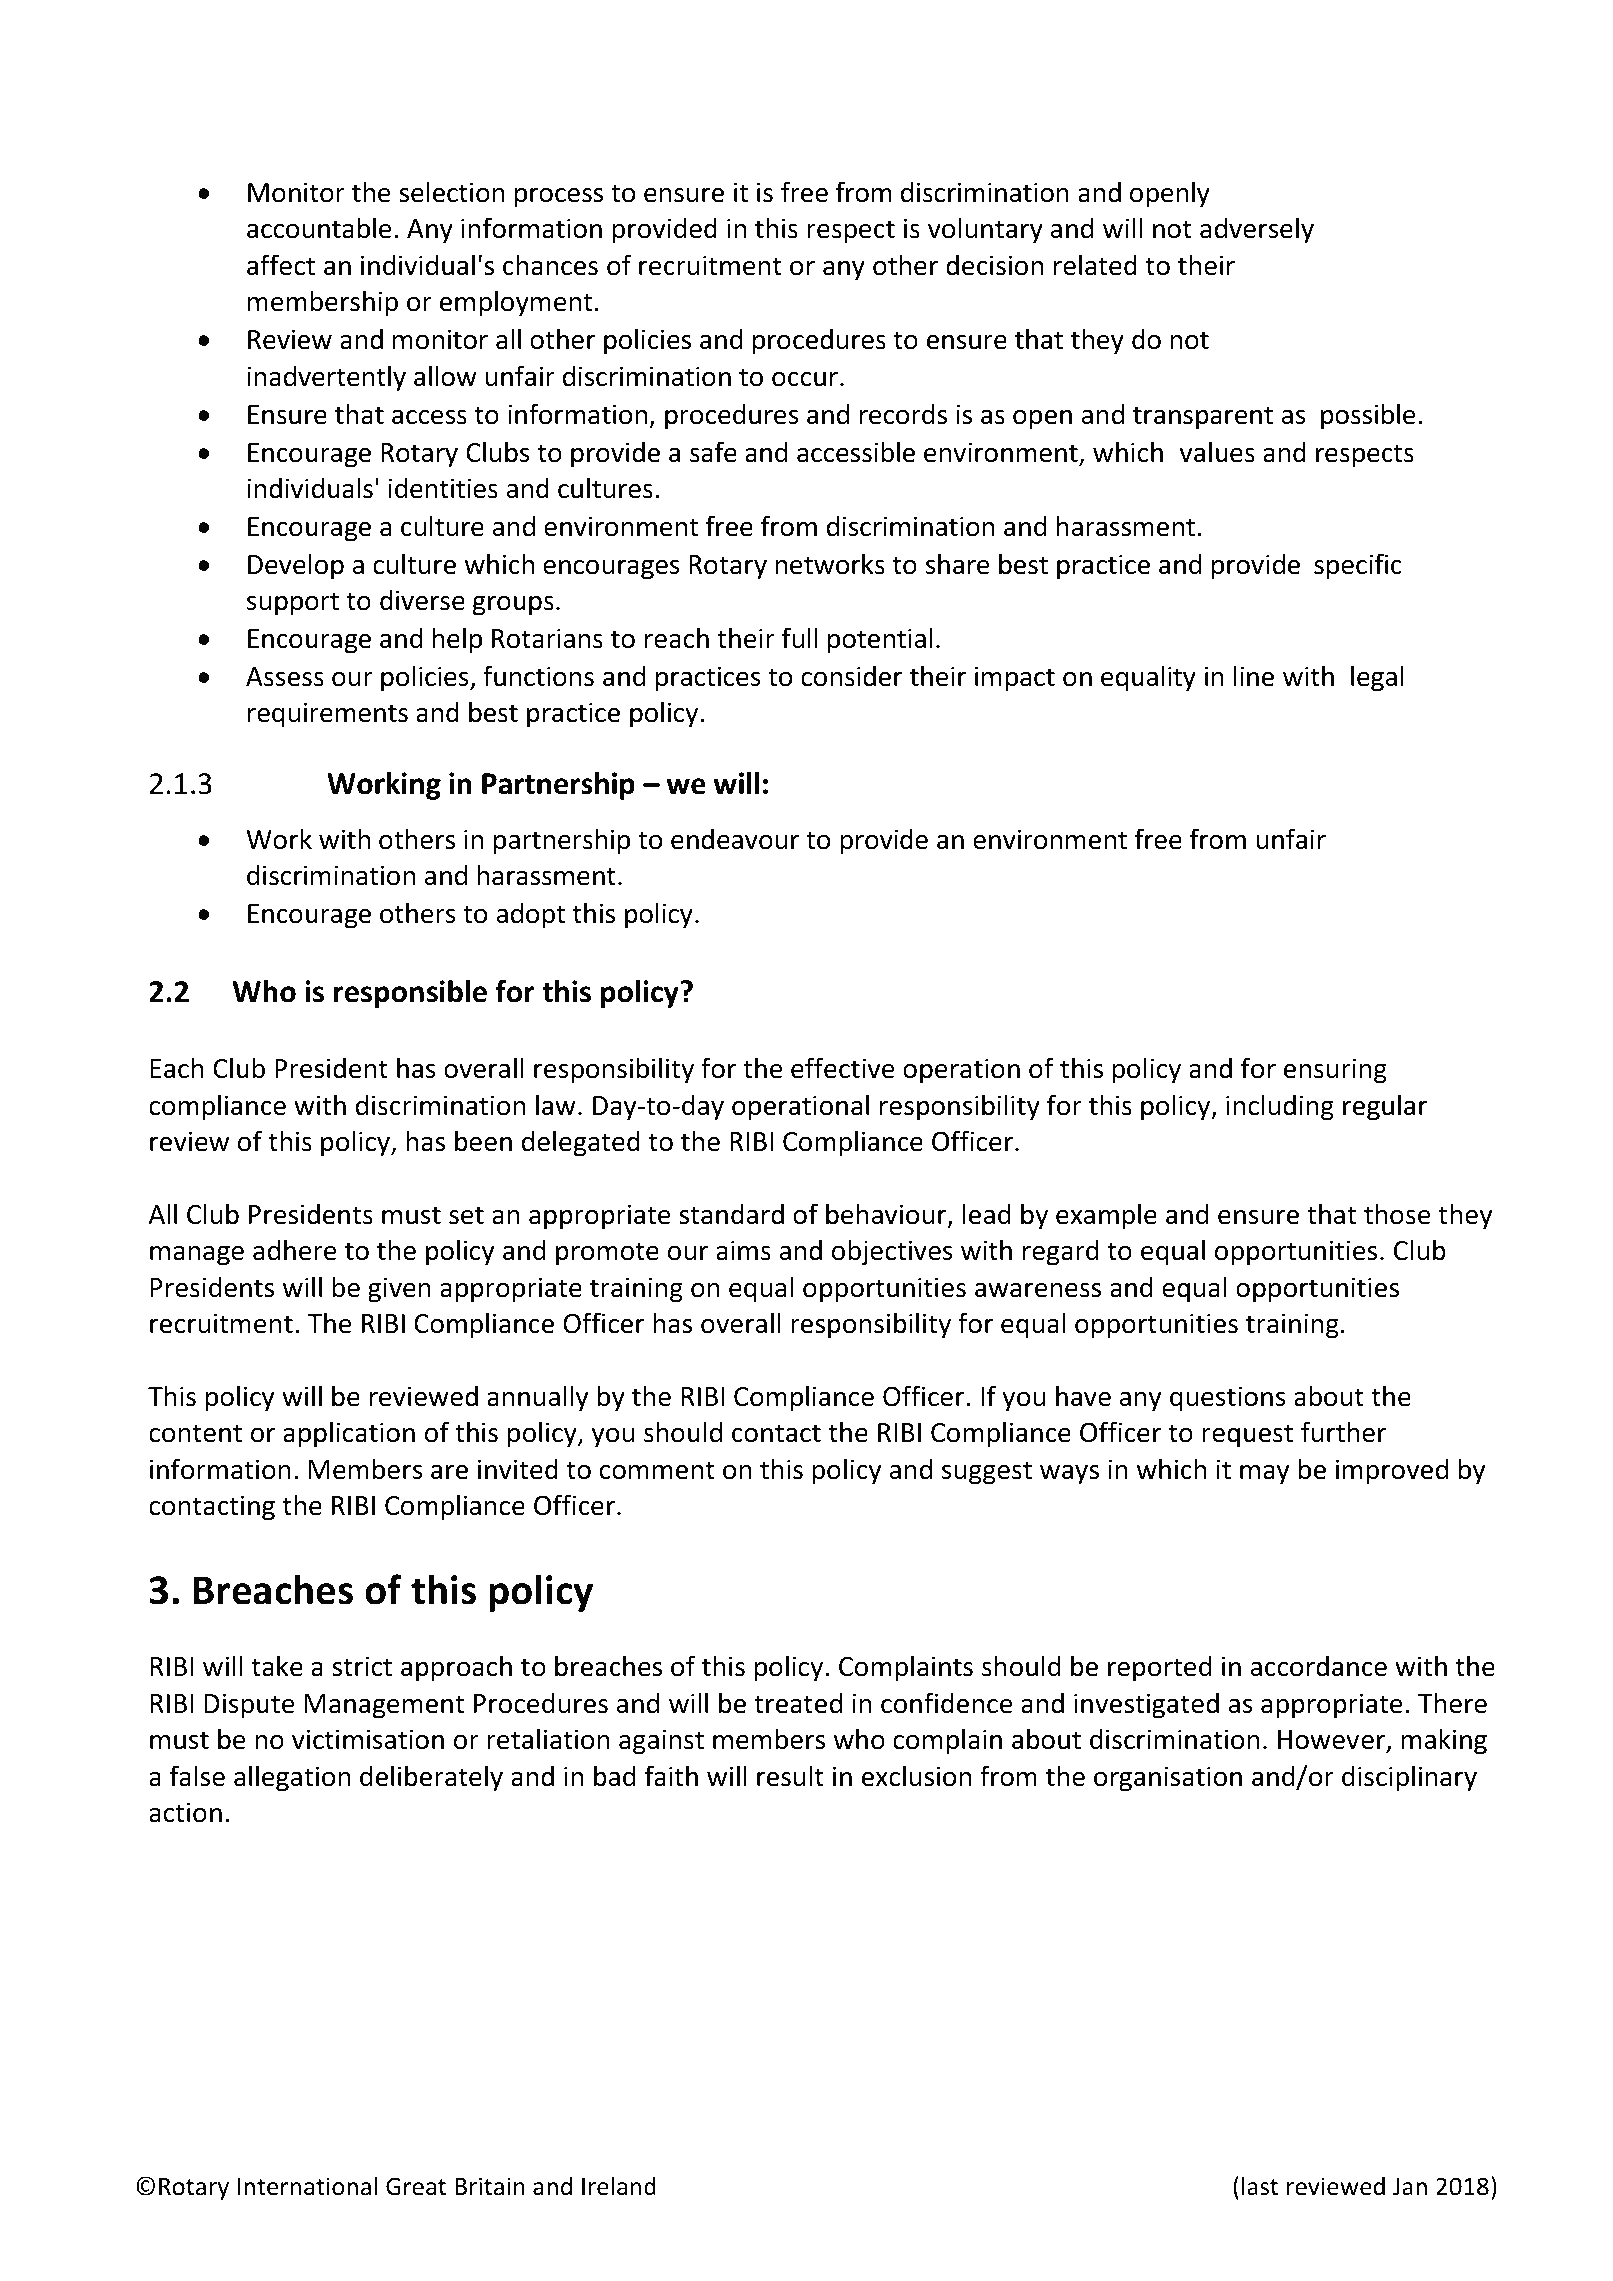  What do you see at coordinates (307, 2186) in the screenshot?
I see `International` at bounding box center [307, 2186].
